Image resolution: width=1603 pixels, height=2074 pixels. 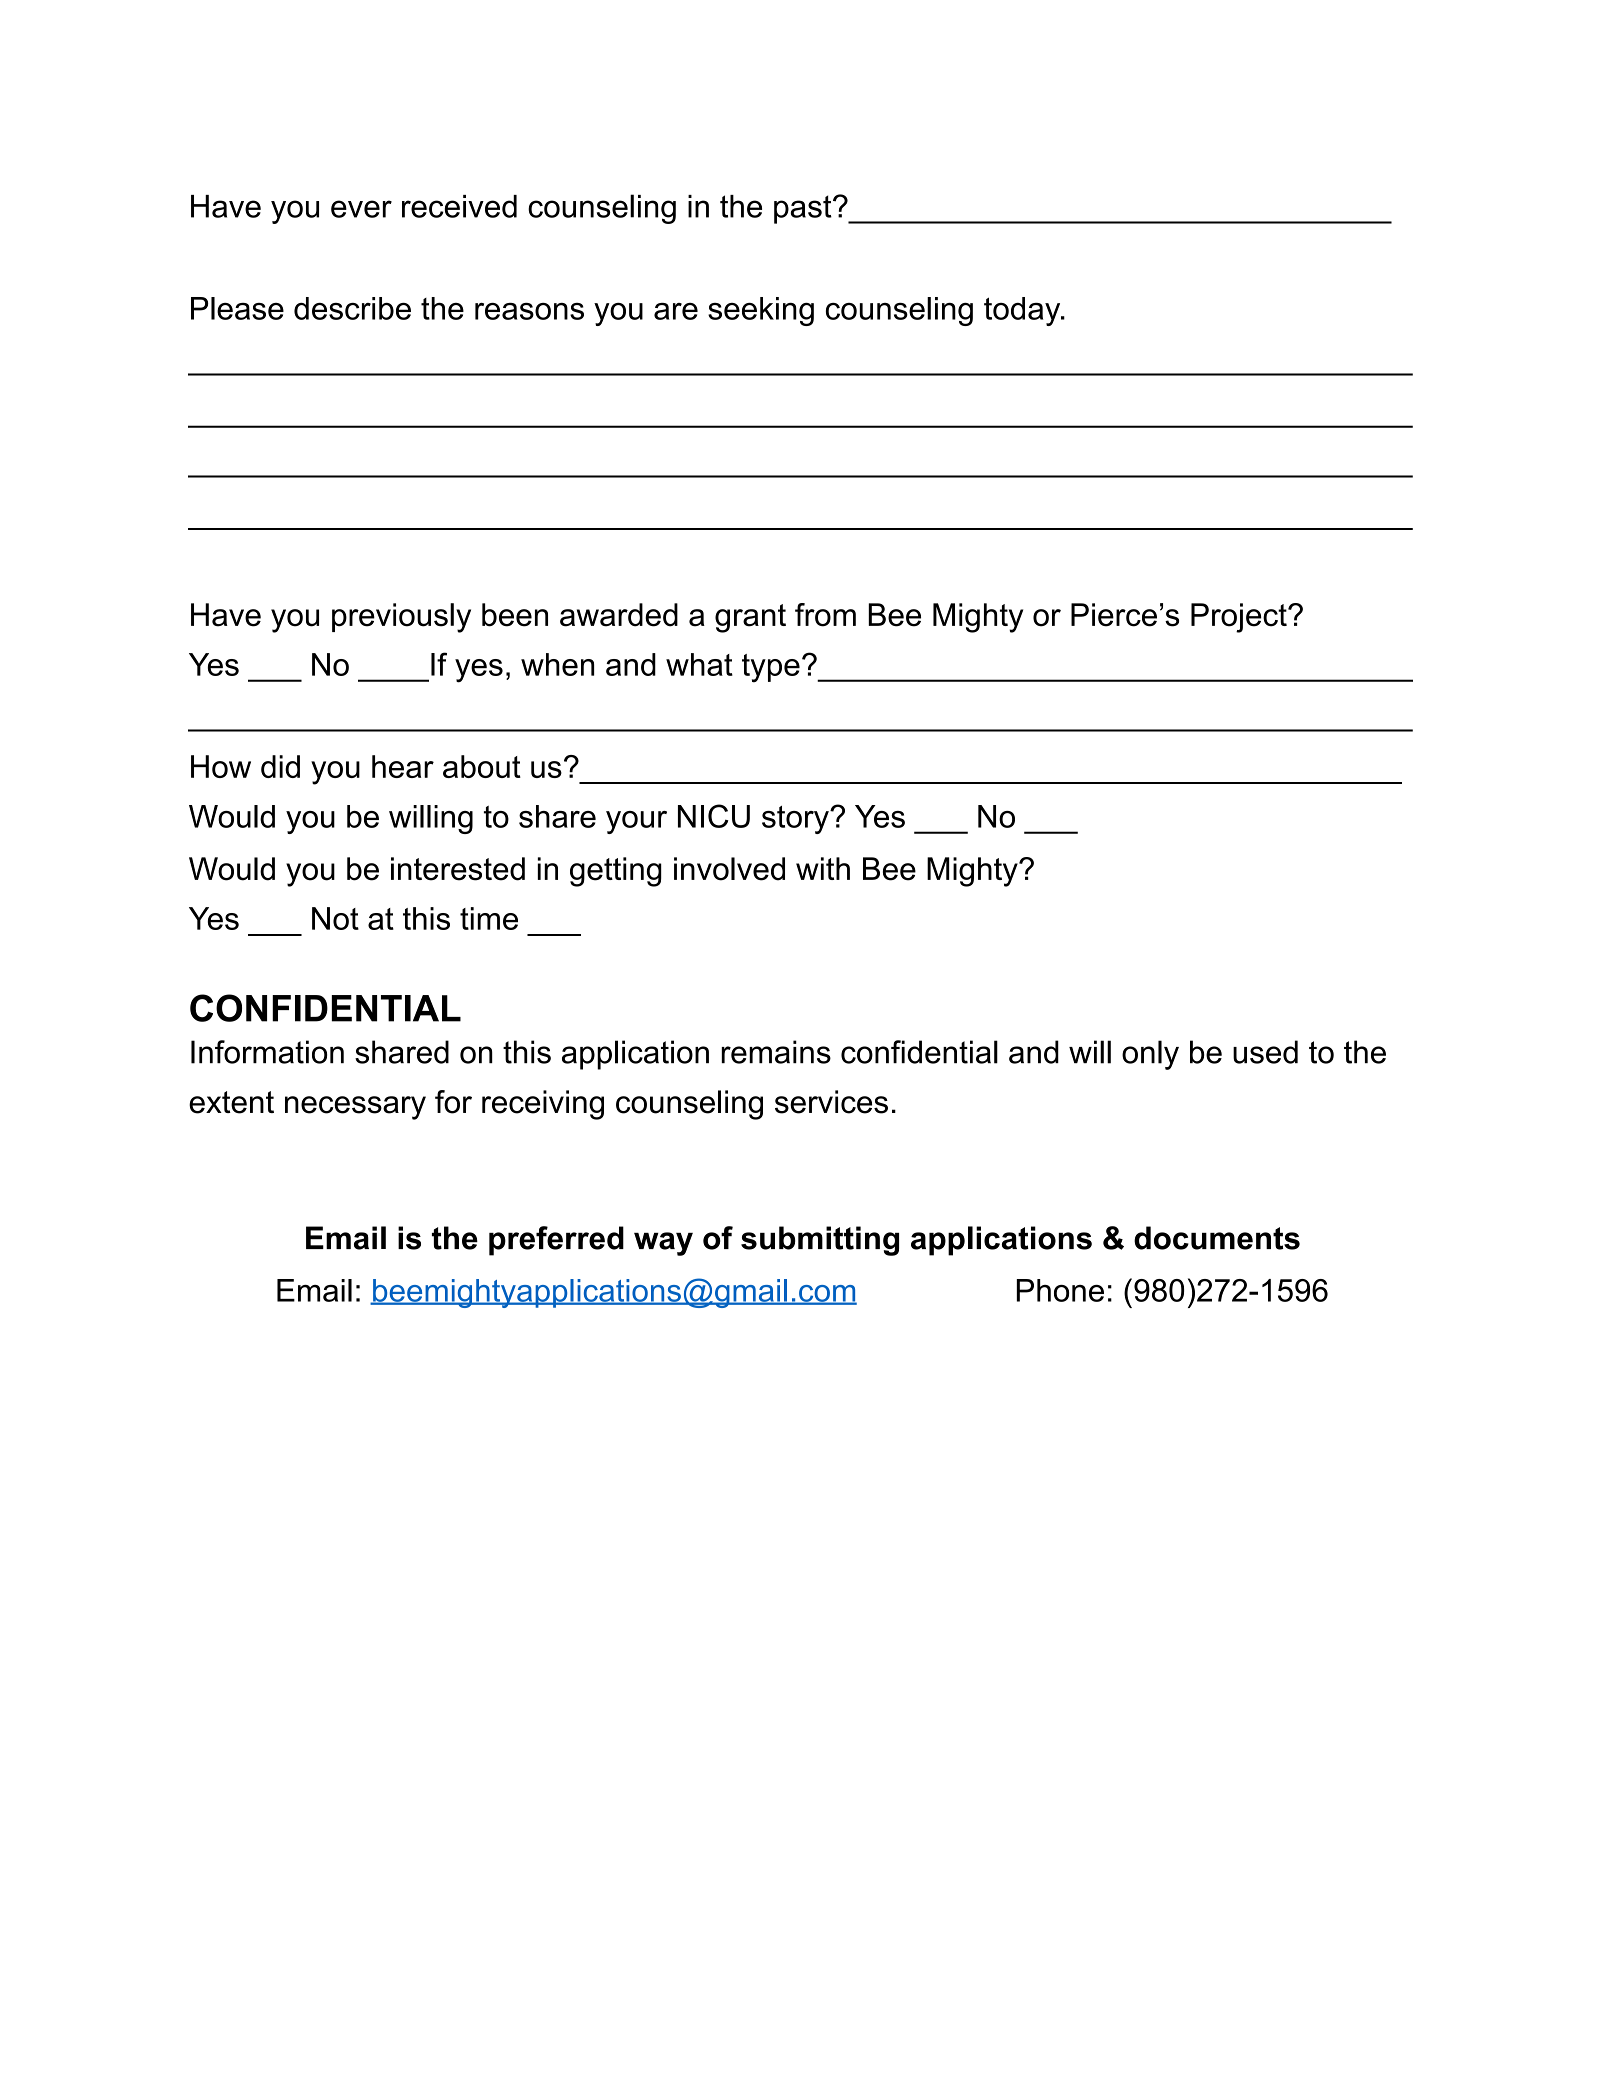 I want to click on seeking, so click(x=761, y=311).
